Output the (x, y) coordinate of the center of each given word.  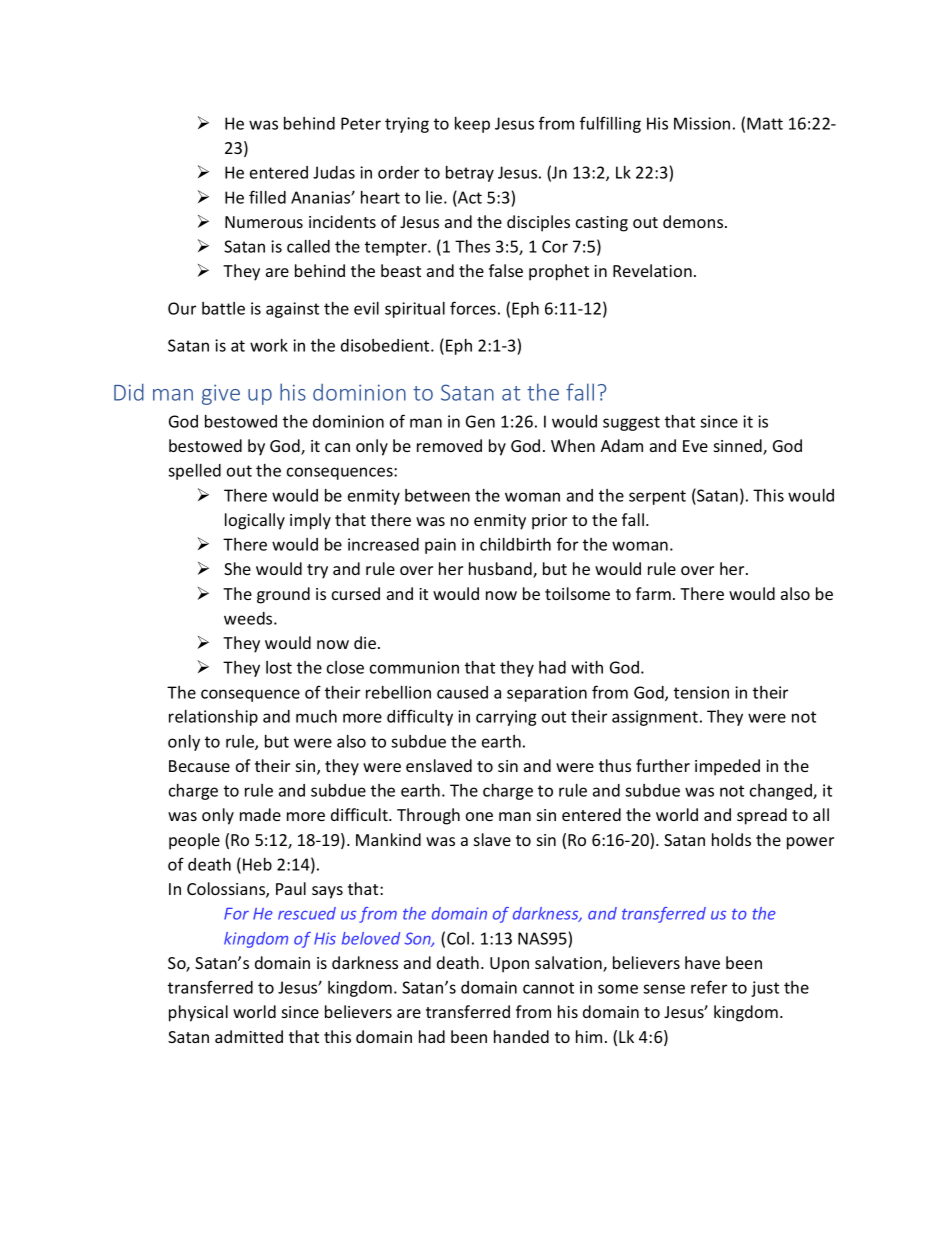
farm (653, 593)
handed (521, 1036)
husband (501, 570)
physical (198, 1013)
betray (470, 174)
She (237, 568)
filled (267, 197)
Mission (702, 123)
